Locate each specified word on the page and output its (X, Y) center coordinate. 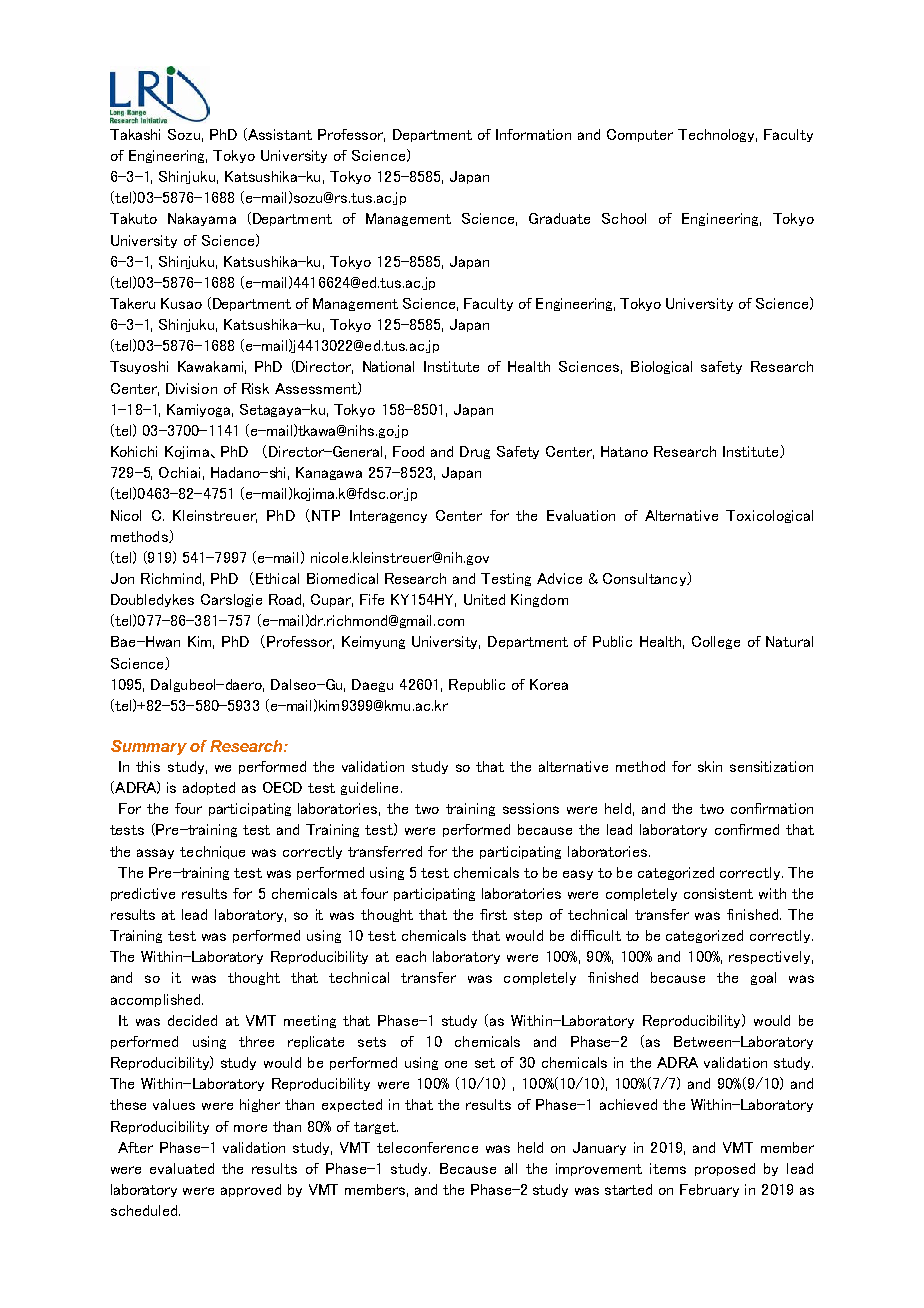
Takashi (135, 134)
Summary (149, 747)
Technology (717, 135)
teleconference (427, 1147)
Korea (549, 684)
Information (533, 134)
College (716, 642)
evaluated (182, 1168)
